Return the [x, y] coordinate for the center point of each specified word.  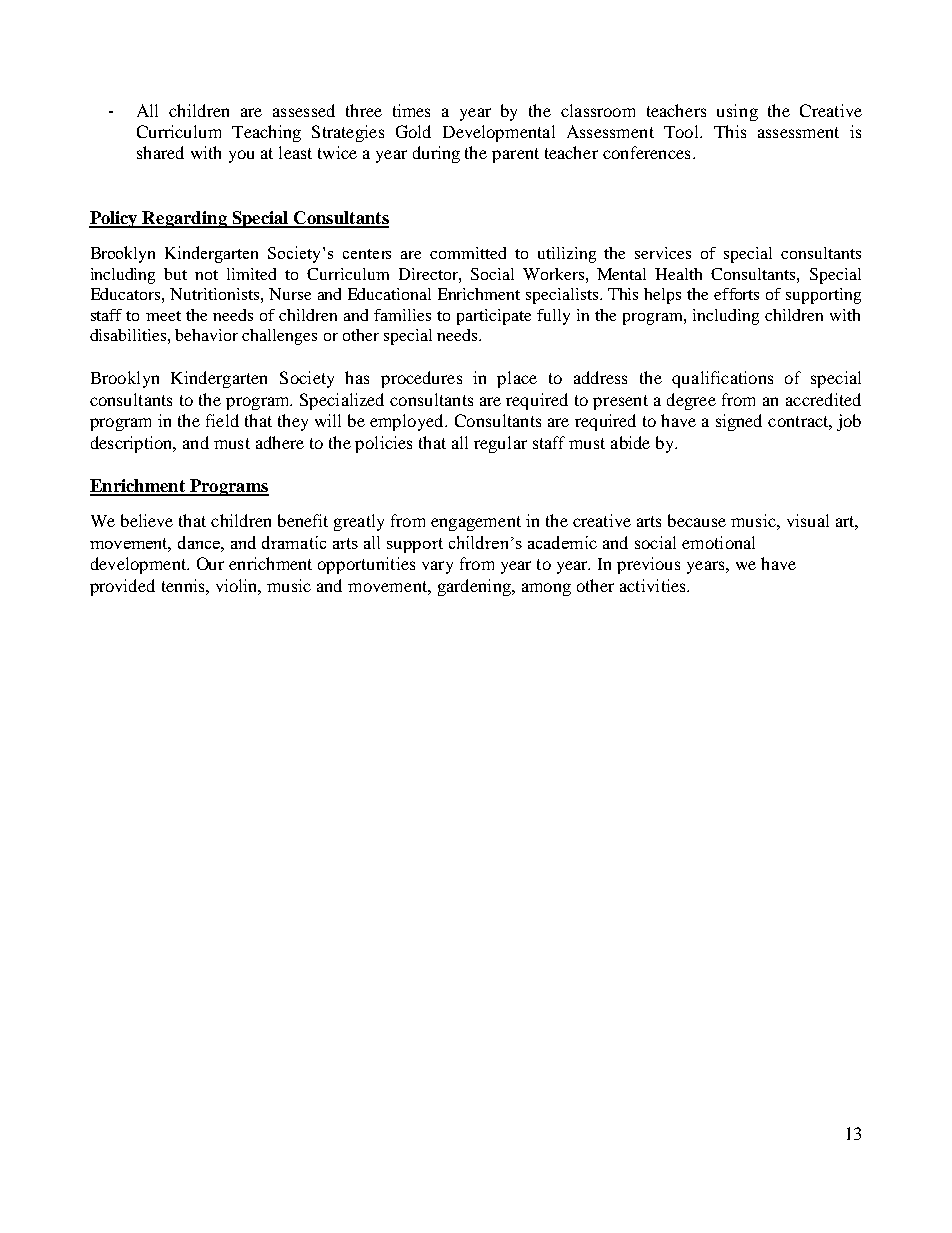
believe [147, 520]
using [737, 112]
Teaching [266, 133]
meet [163, 316]
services [663, 253]
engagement [476, 523]
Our [210, 563]
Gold [413, 131]
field [222, 420]
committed [468, 253]
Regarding [185, 219]
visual [808, 520]
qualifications [722, 379]
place [517, 379]
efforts [736, 294]
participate [494, 317]
